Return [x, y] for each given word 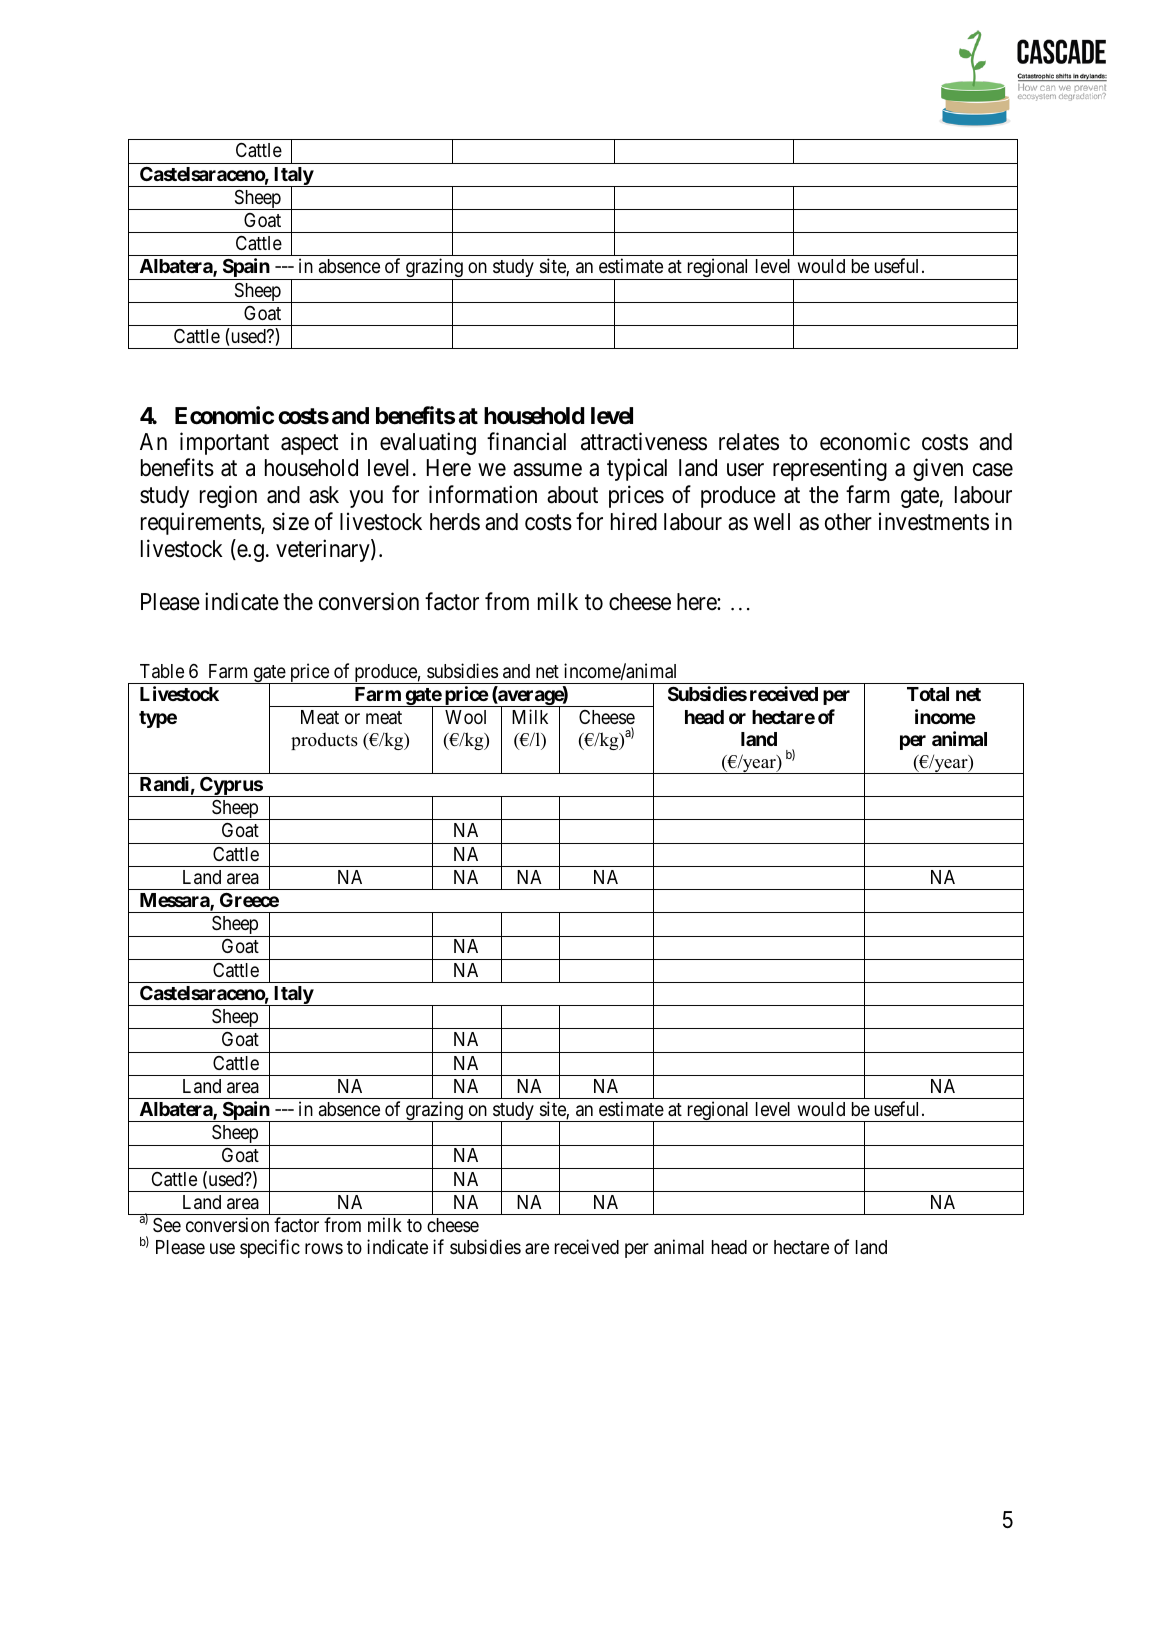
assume [547, 470]
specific [270, 1248]
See [167, 1225]
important [224, 443]
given [938, 470]
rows [324, 1249]
